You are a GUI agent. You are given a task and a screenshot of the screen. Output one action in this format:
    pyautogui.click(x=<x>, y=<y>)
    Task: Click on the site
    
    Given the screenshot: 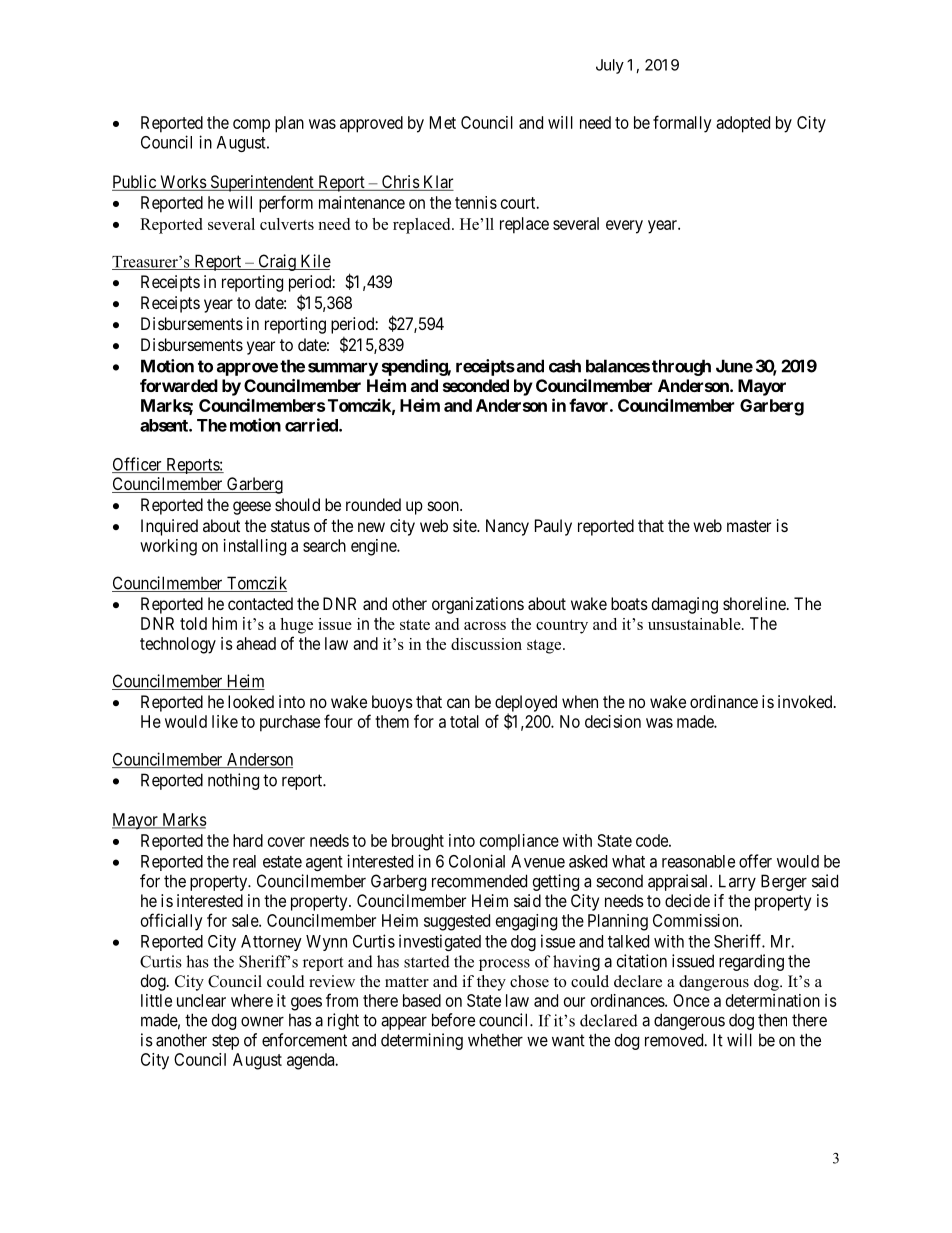 What is the action you would take?
    pyautogui.click(x=465, y=525)
